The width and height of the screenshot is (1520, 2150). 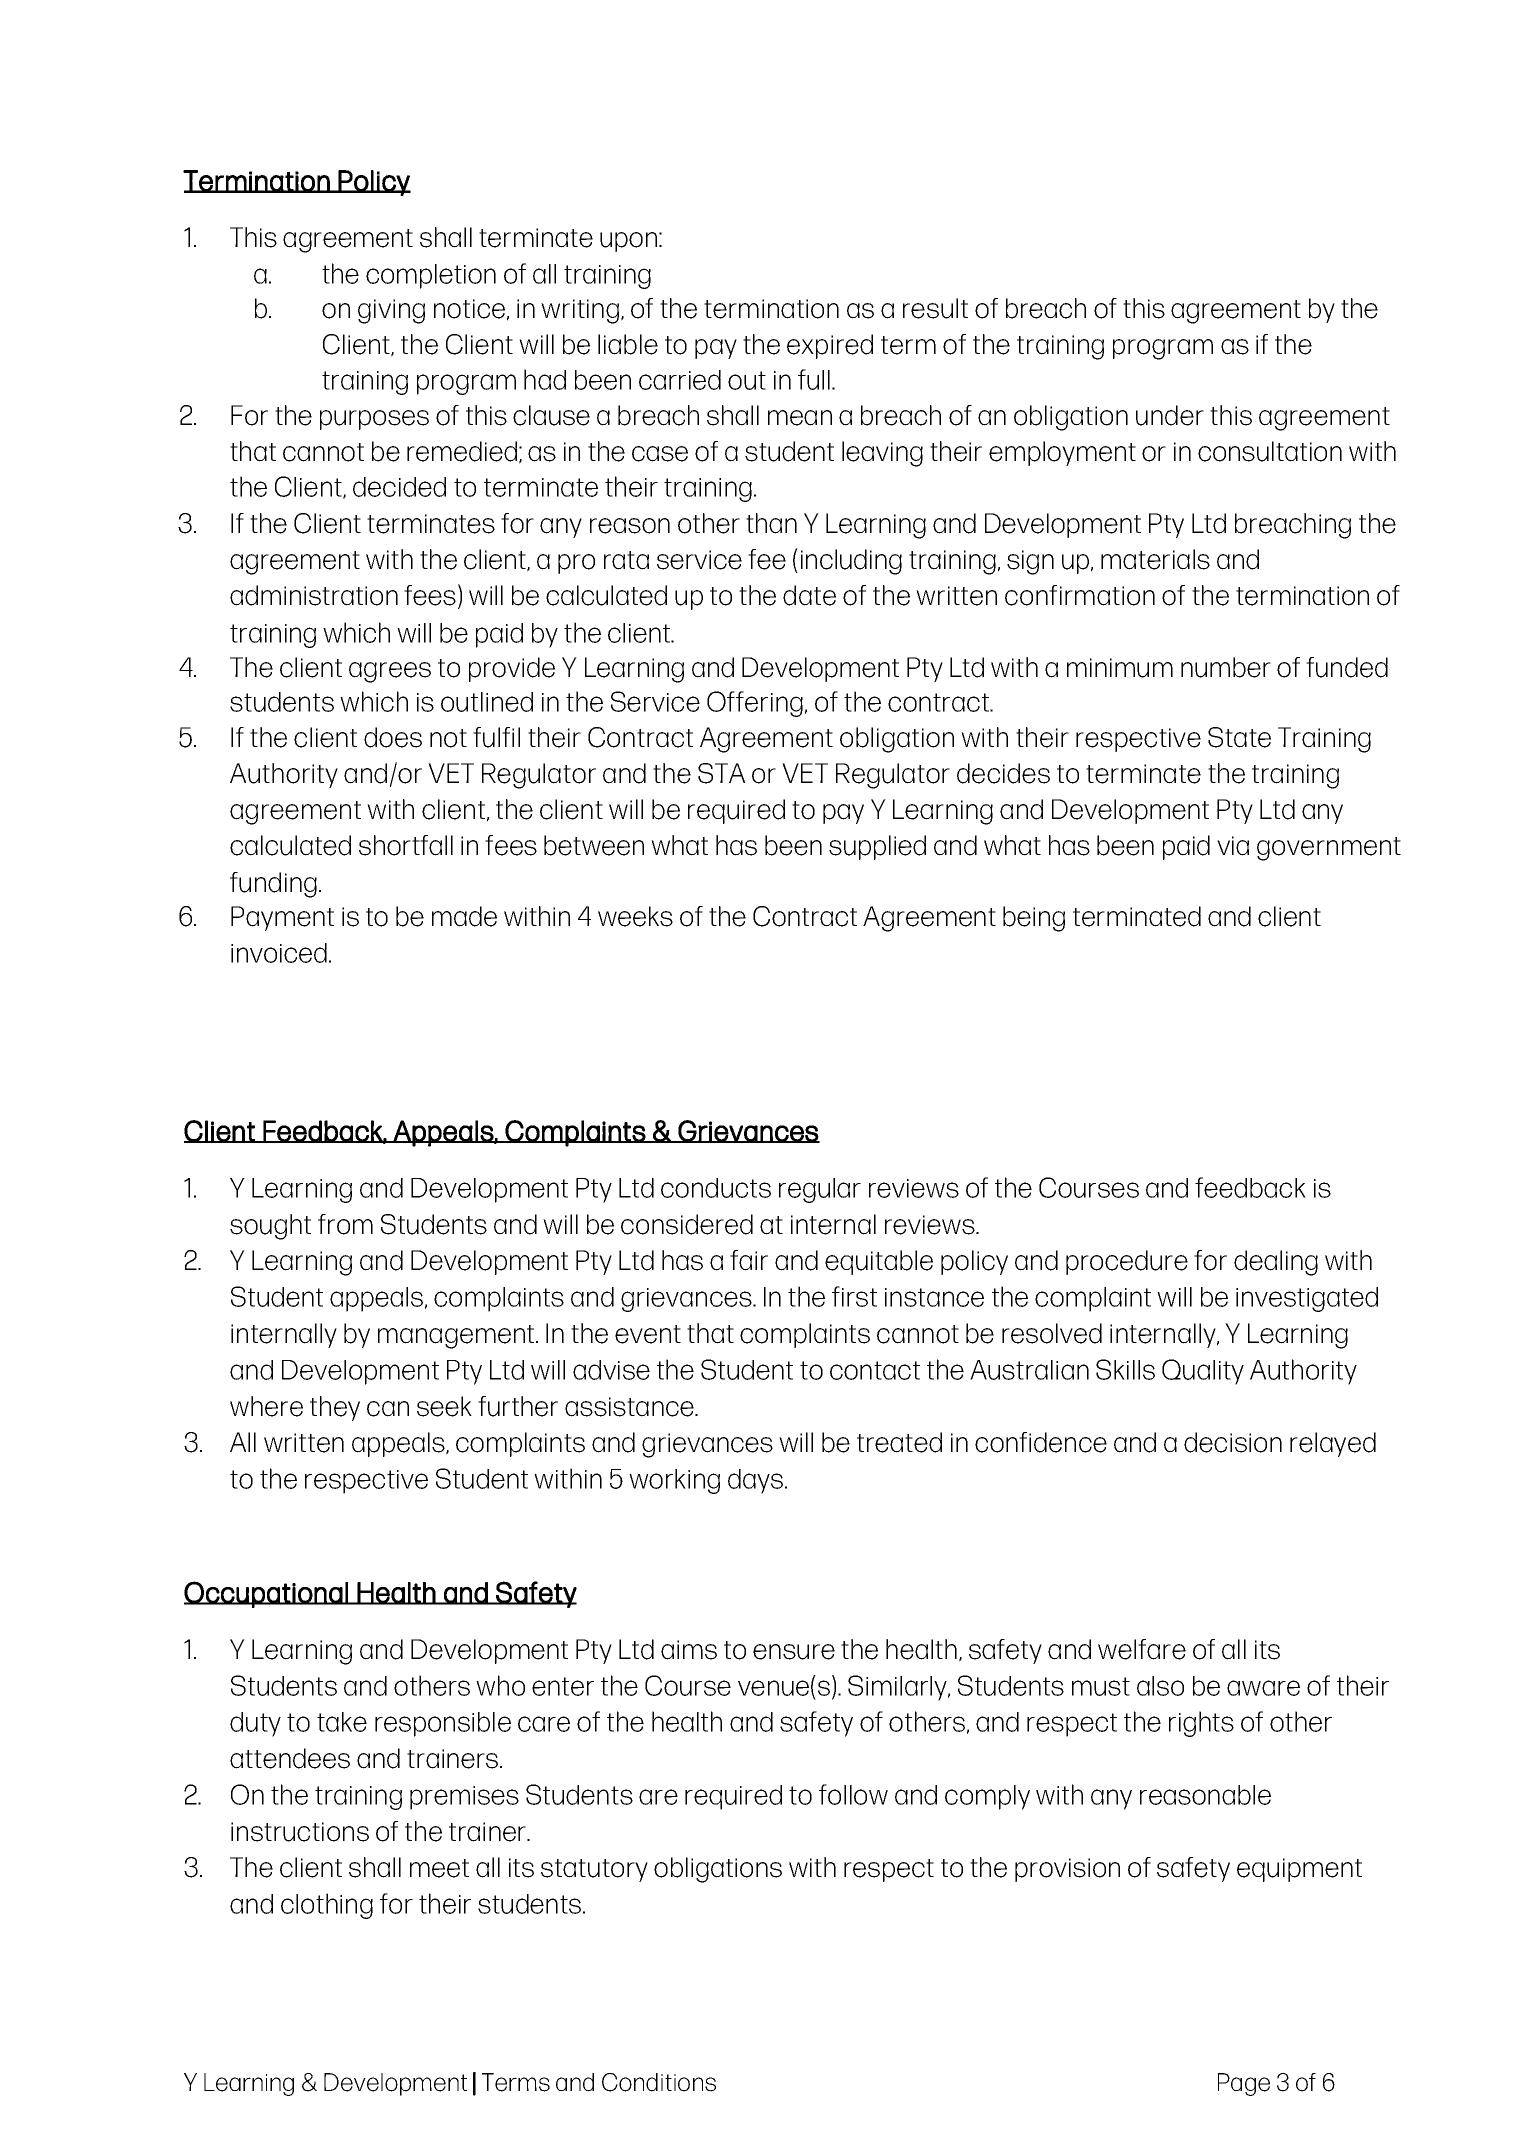 What do you see at coordinates (345, 1224) in the screenshot?
I see `from` at bounding box center [345, 1224].
